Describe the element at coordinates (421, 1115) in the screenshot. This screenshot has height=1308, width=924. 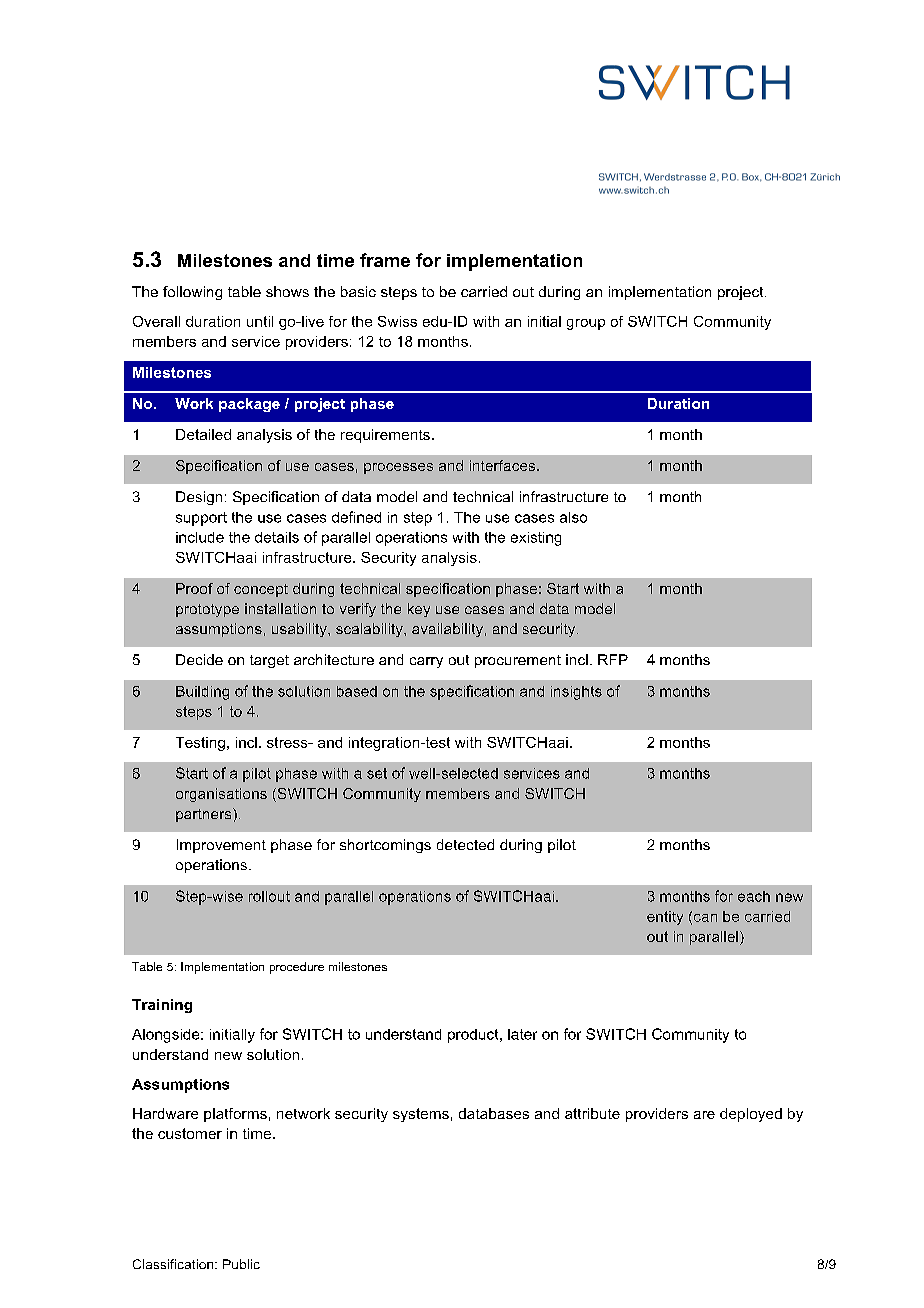
I see `systems` at that location.
